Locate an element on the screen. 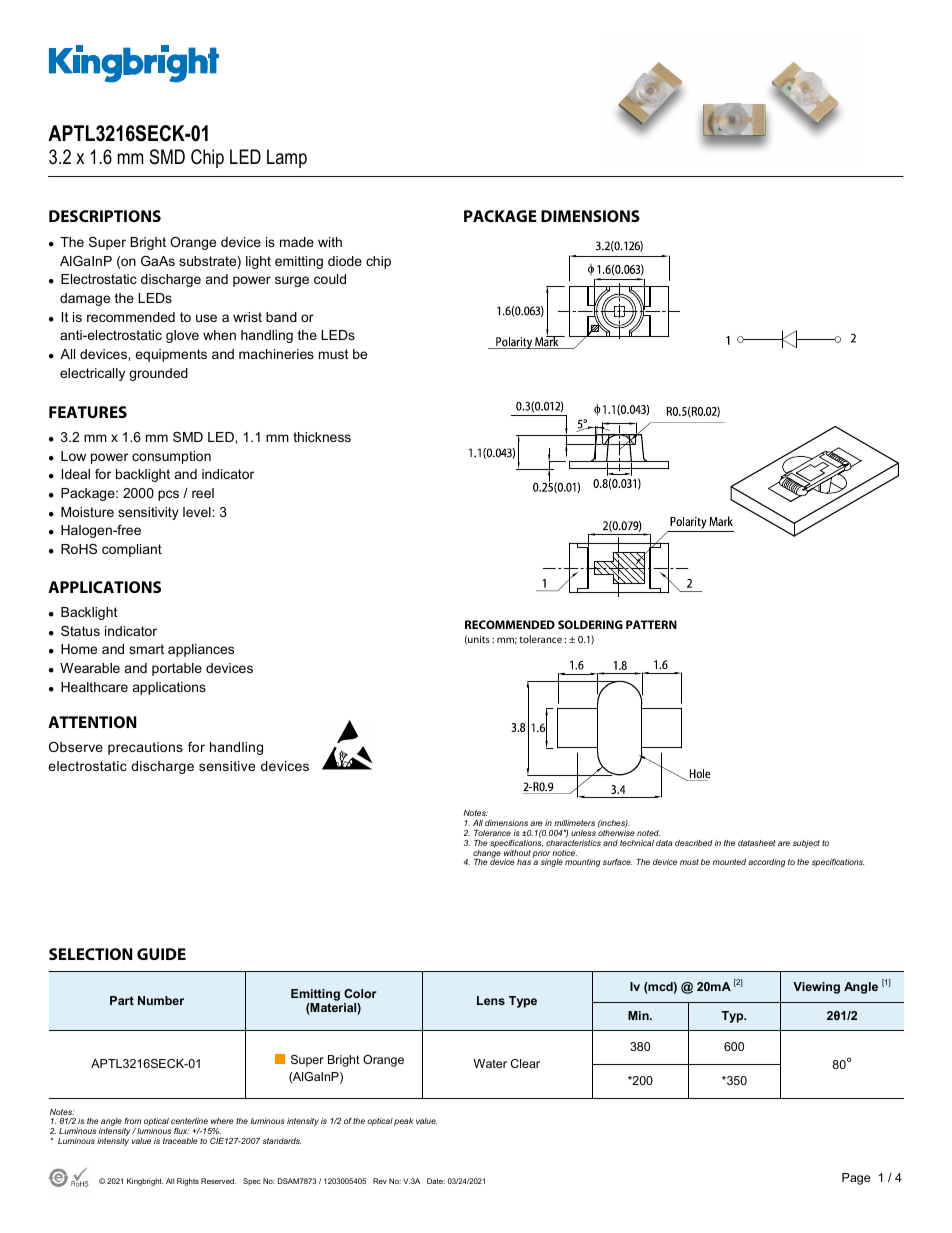  PATTERN is located at coordinates (651, 624).
